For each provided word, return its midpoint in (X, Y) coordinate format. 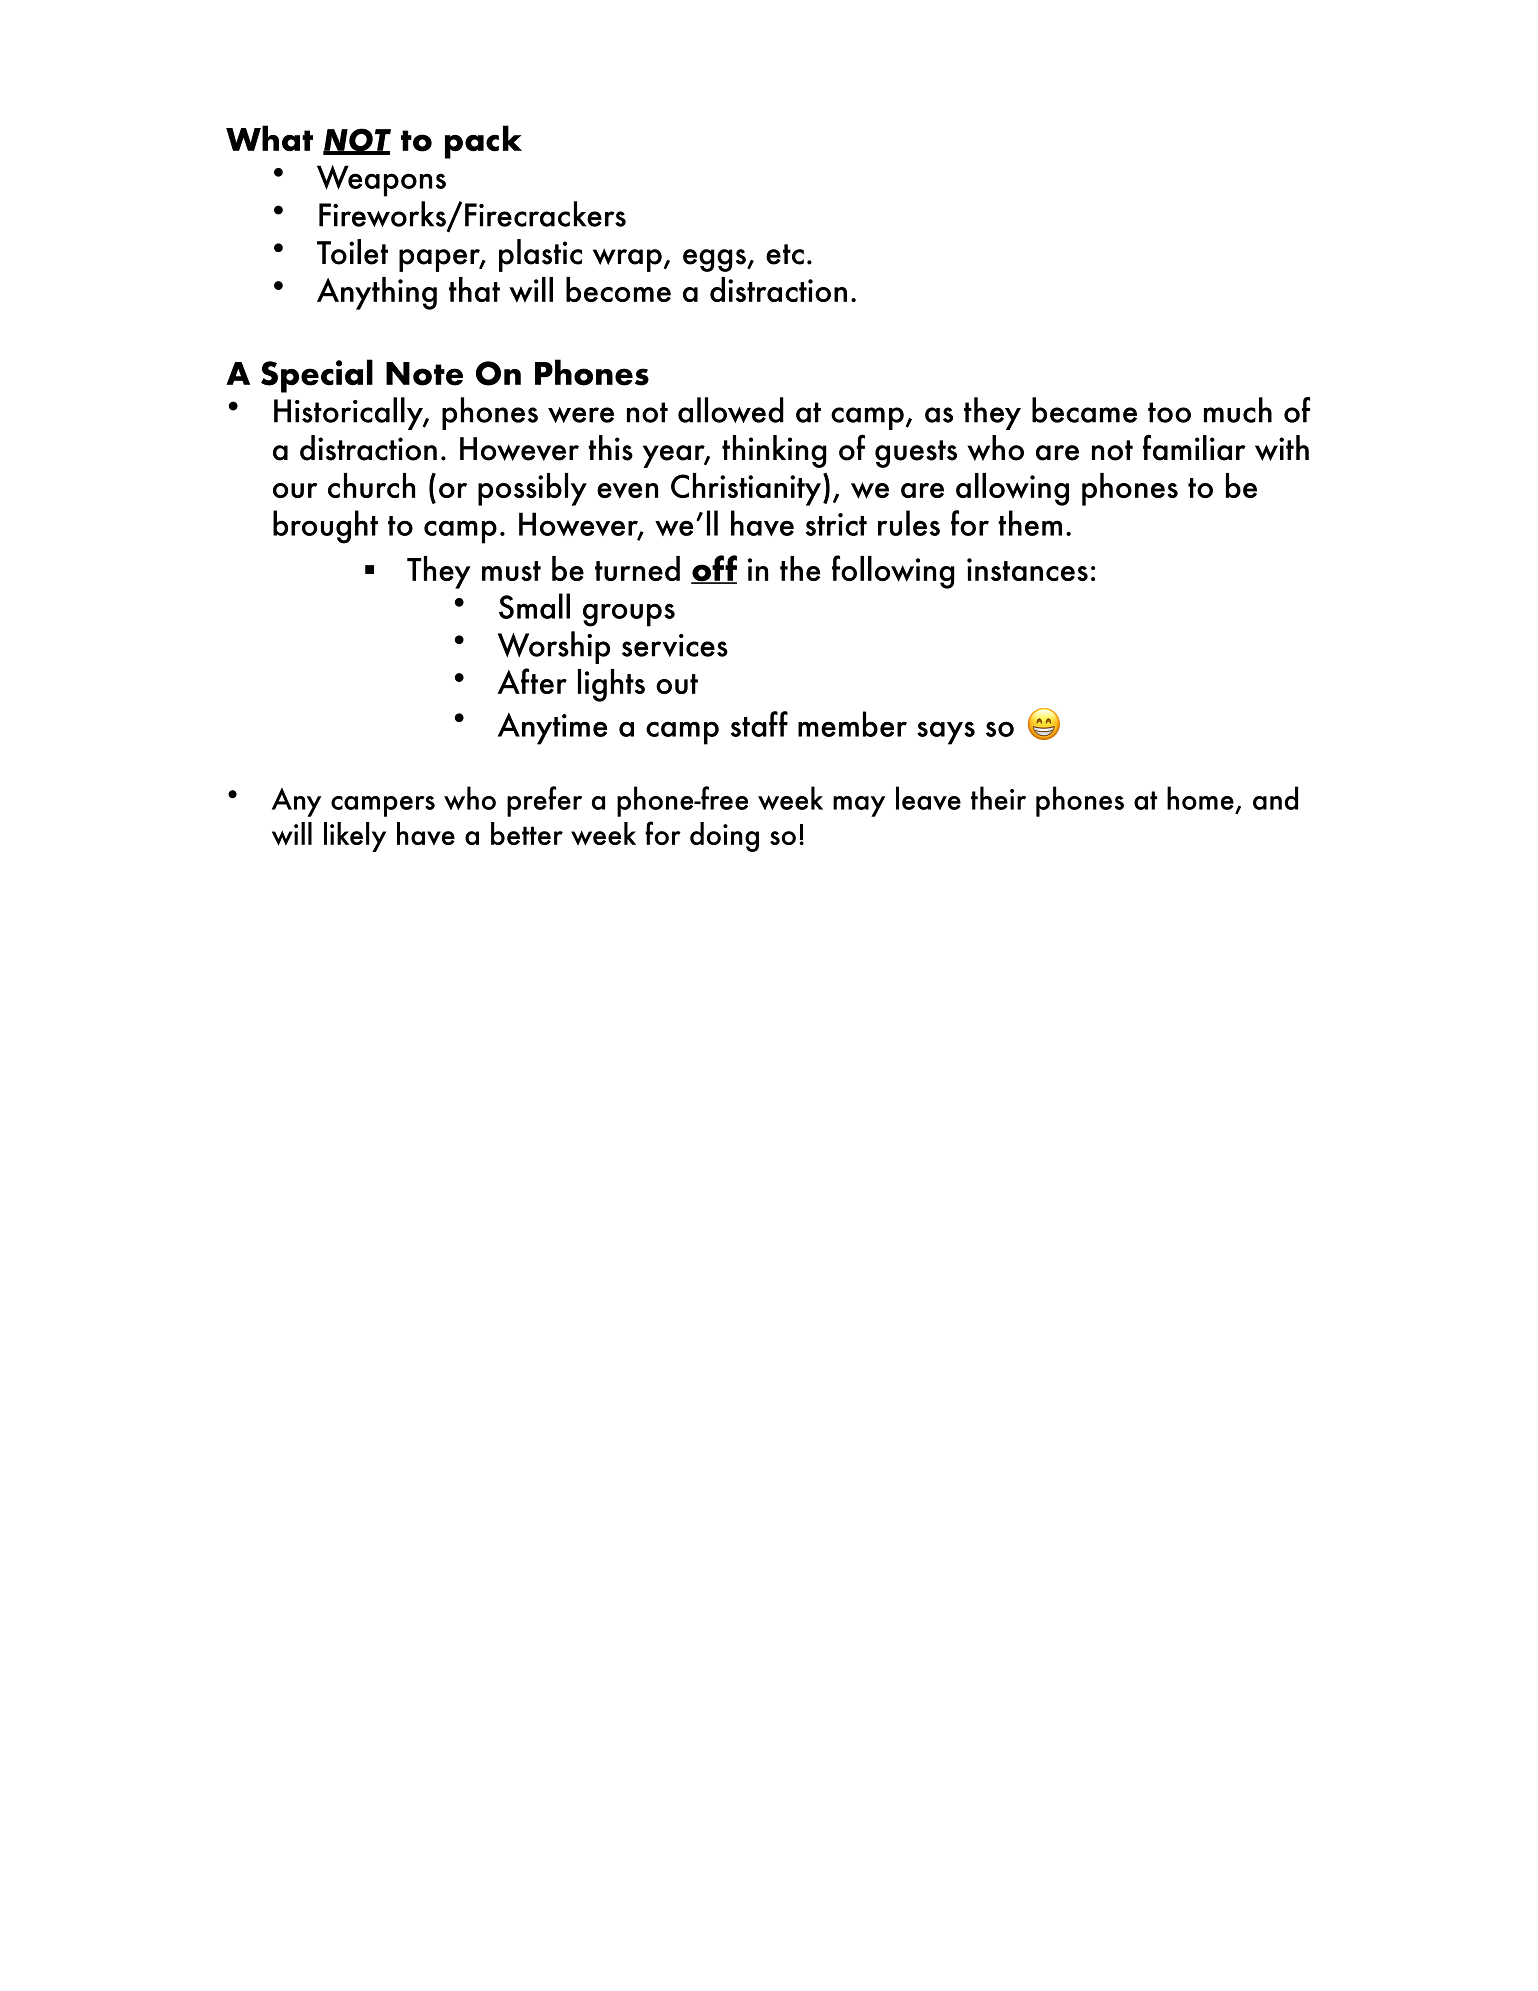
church (371, 485)
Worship (554, 647)
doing (724, 837)
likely (355, 837)
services (675, 645)
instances (1027, 569)
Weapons (381, 181)
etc (785, 254)
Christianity (746, 489)
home (1200, 798)
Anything (377, 293)
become (618, 289)
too (1169, 412)
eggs (715, 260)
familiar (1194, 447)
